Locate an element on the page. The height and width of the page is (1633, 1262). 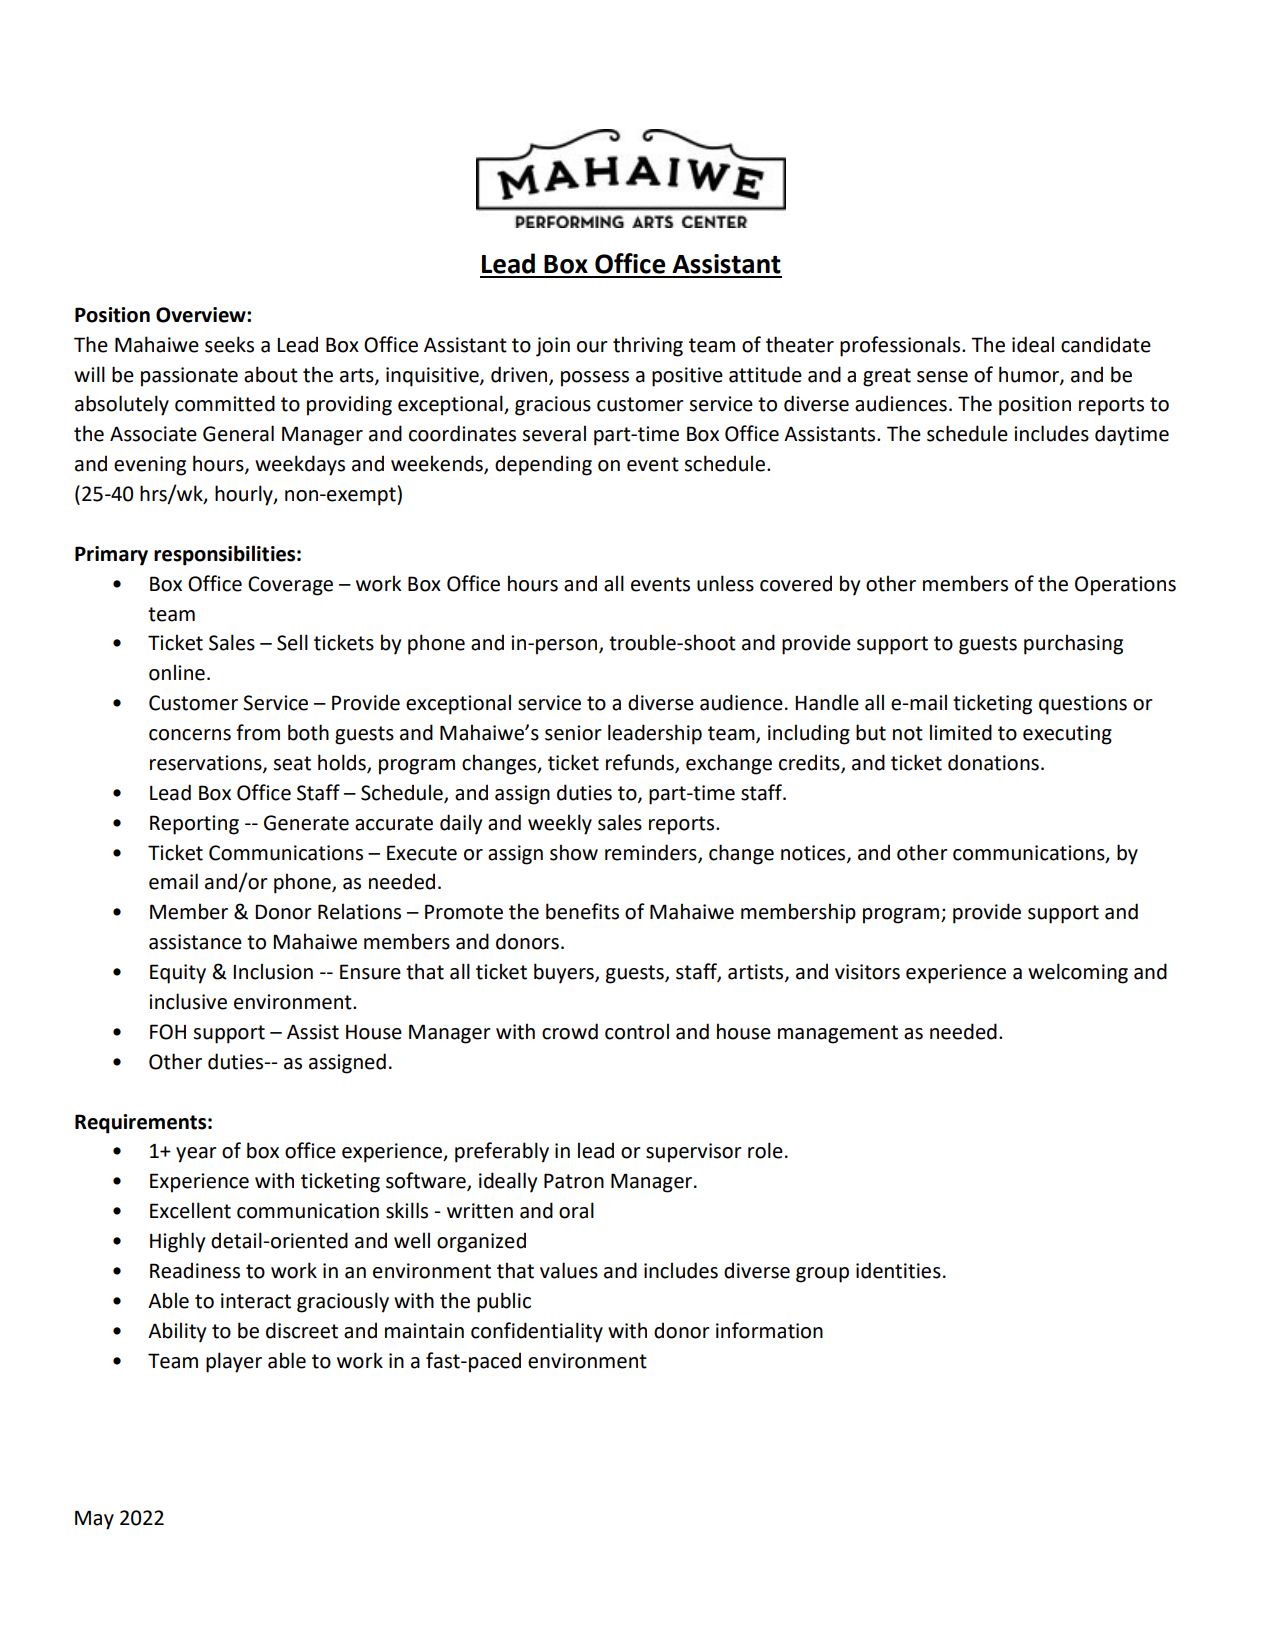
possess is located at coordinates (595, 379).
